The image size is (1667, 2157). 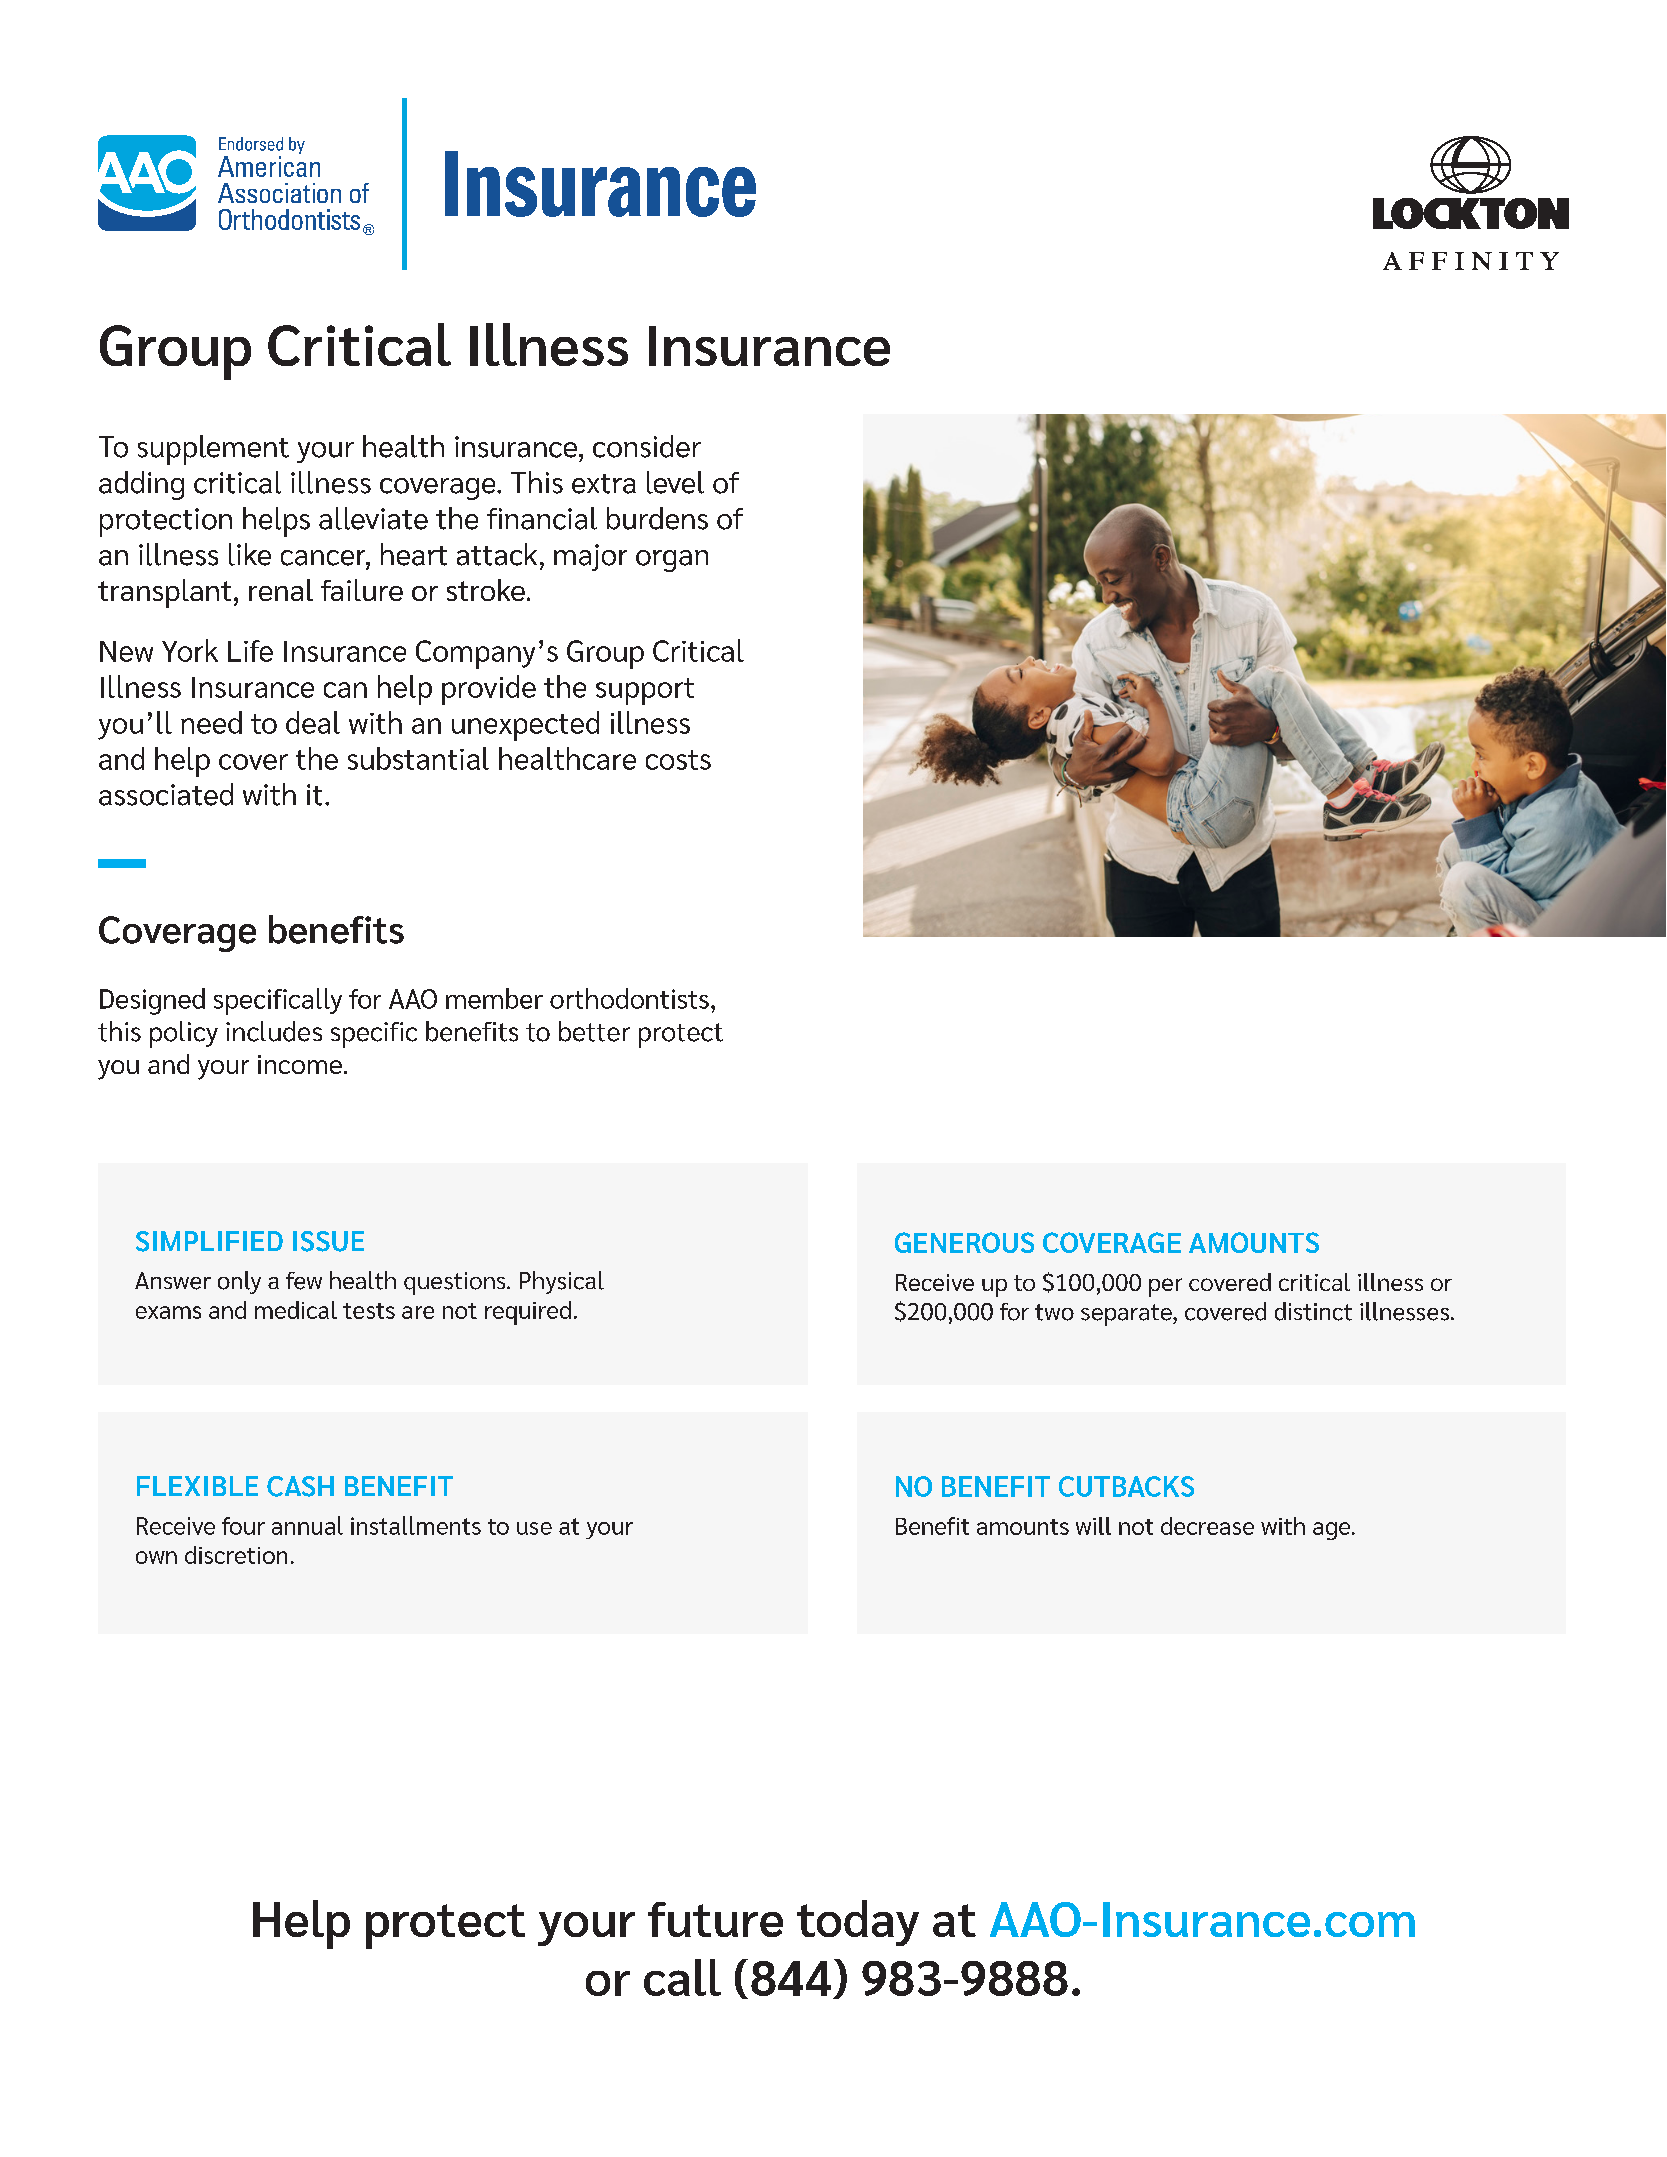 What do you see at coordinates (672, 561) in the document?
I see `organ` at bounding box center [672, 561].
